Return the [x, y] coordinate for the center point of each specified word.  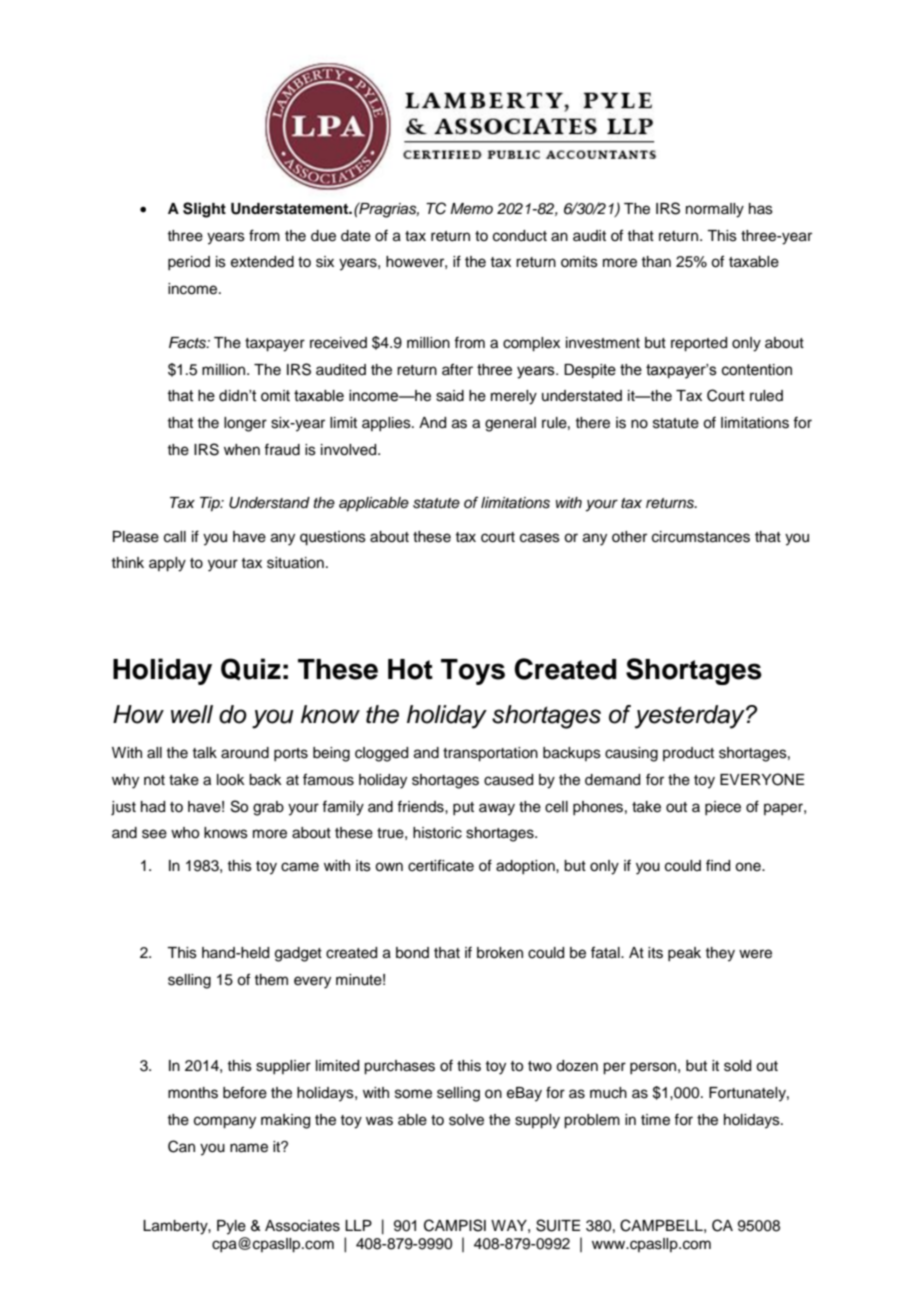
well [192, 714]
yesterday [691, 717]
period [189, 263]
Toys [473, 672]
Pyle [231, 1227]
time [655, 1120]
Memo [471, 208]
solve [466, 1120]
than [656, 261]
